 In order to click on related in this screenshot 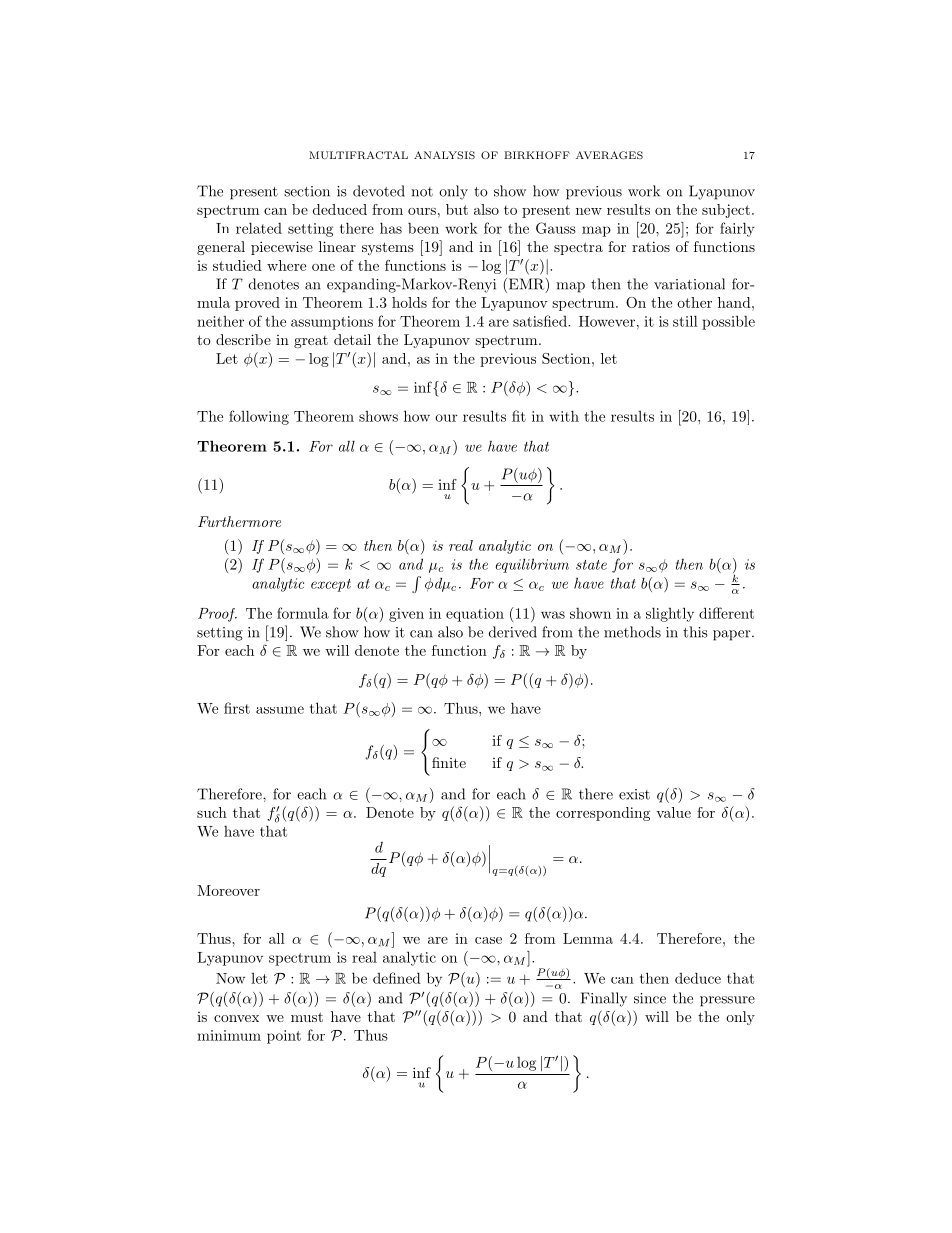, I will do `click(259, 228)`.
